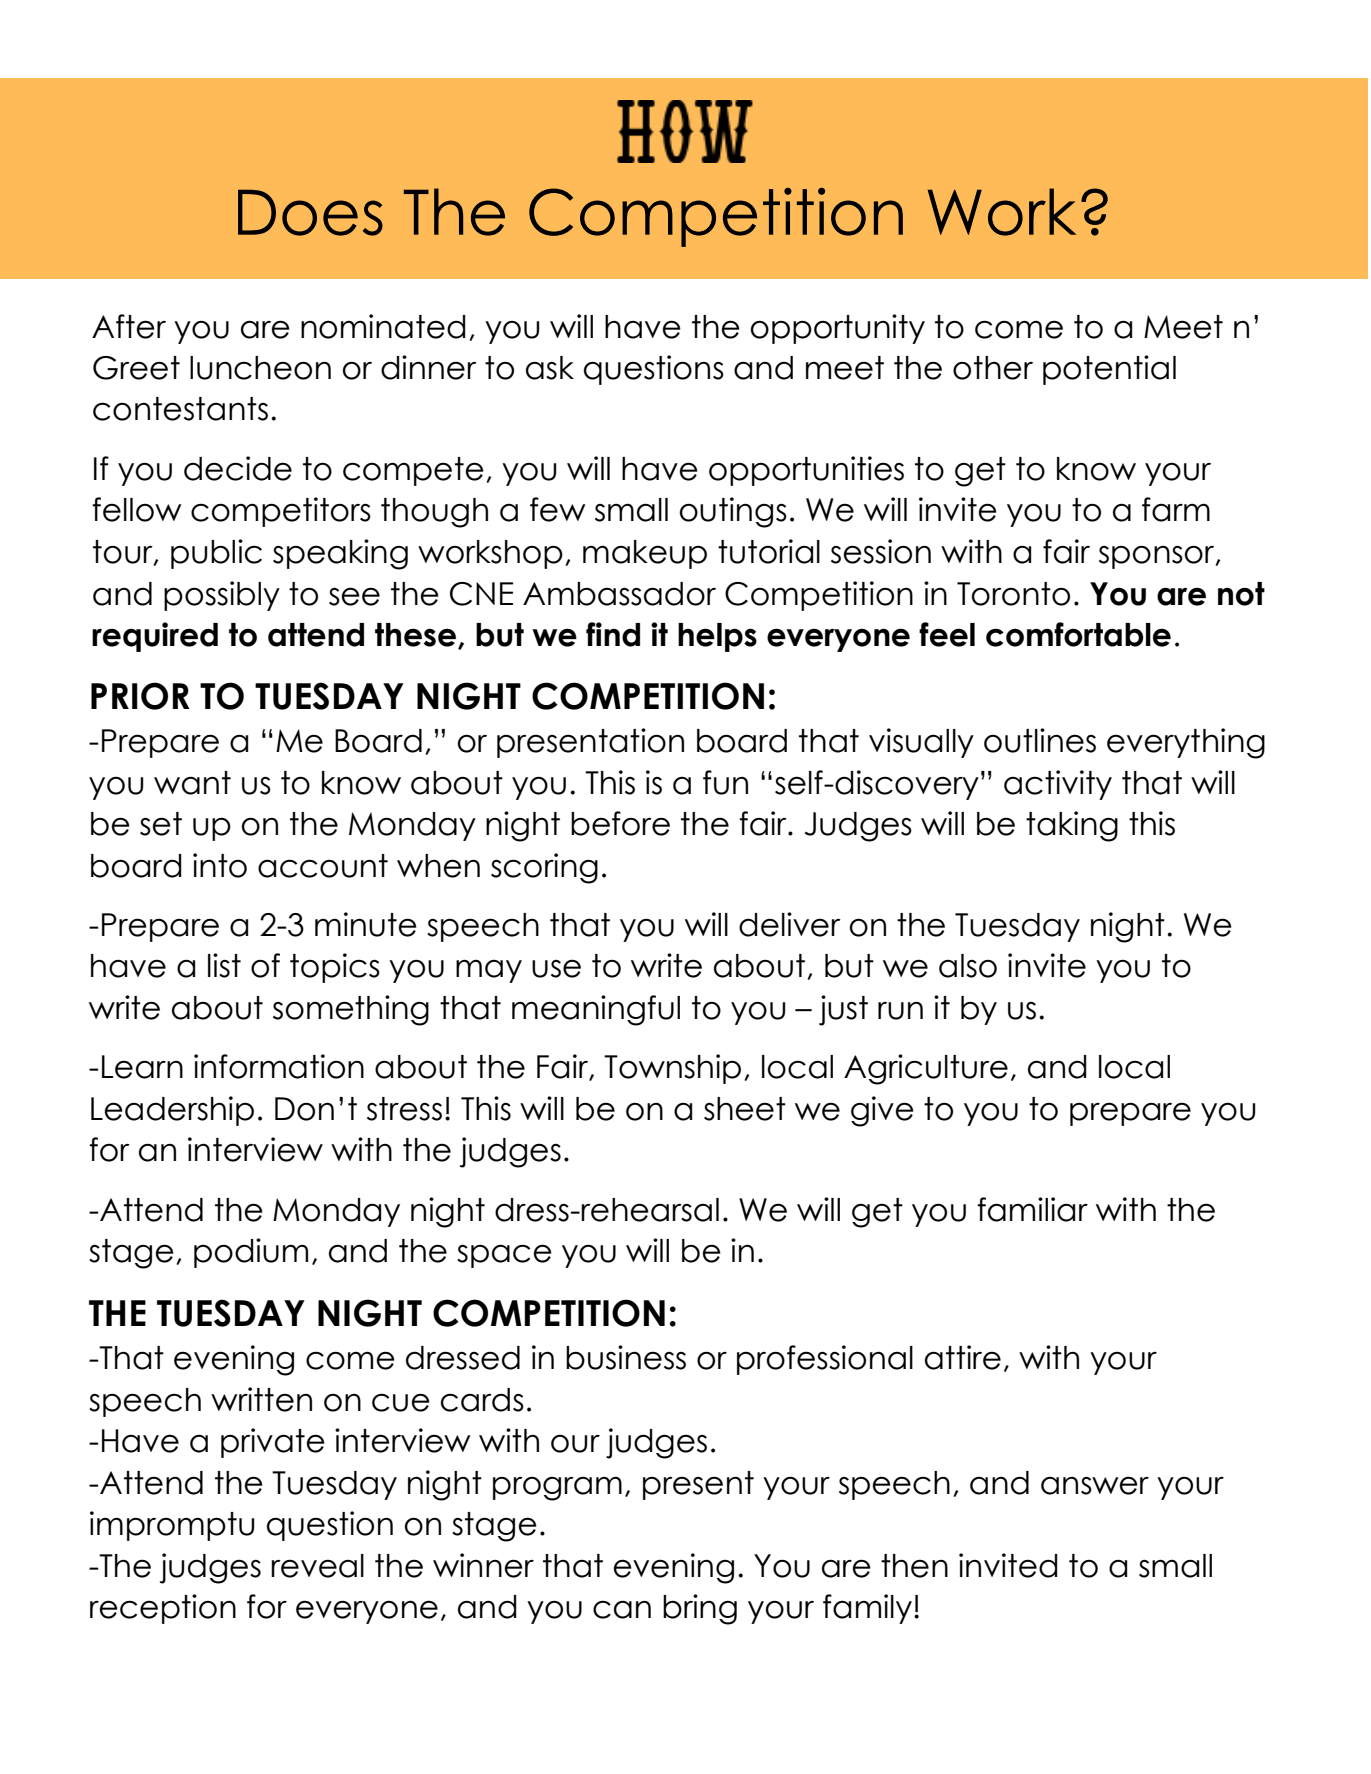  What do you see at coordinates (838, 329) in the screenshot?
I see `opportunity` at bounding box center [838, 329].
